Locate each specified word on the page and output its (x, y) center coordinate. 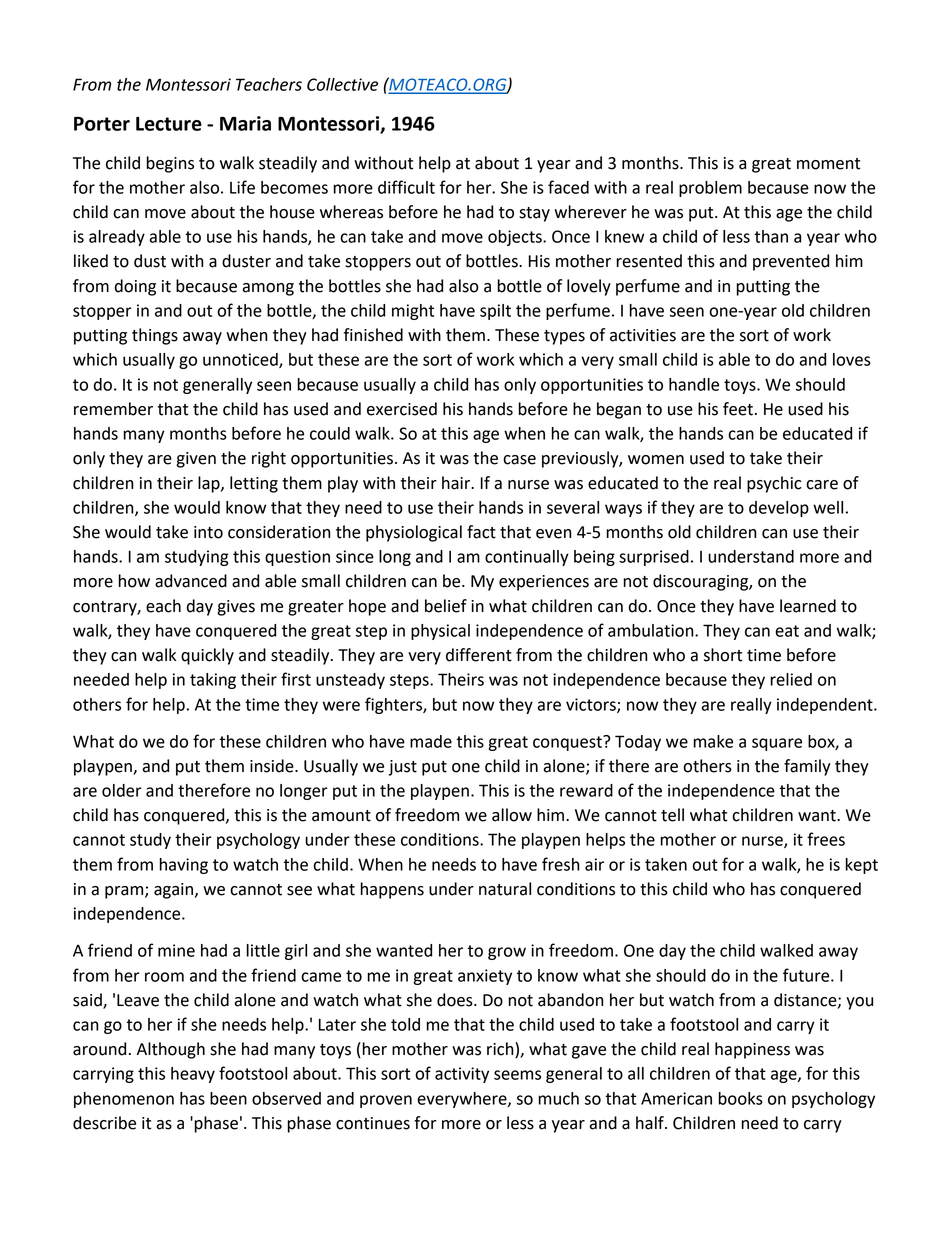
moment (828, 164)
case (519, 460)
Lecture (169, 124)
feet (738, 409)
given (196, 460)
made (431, 741)
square (777, 744)
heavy (193, 1075)
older (122, 790)
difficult (406, 187)
